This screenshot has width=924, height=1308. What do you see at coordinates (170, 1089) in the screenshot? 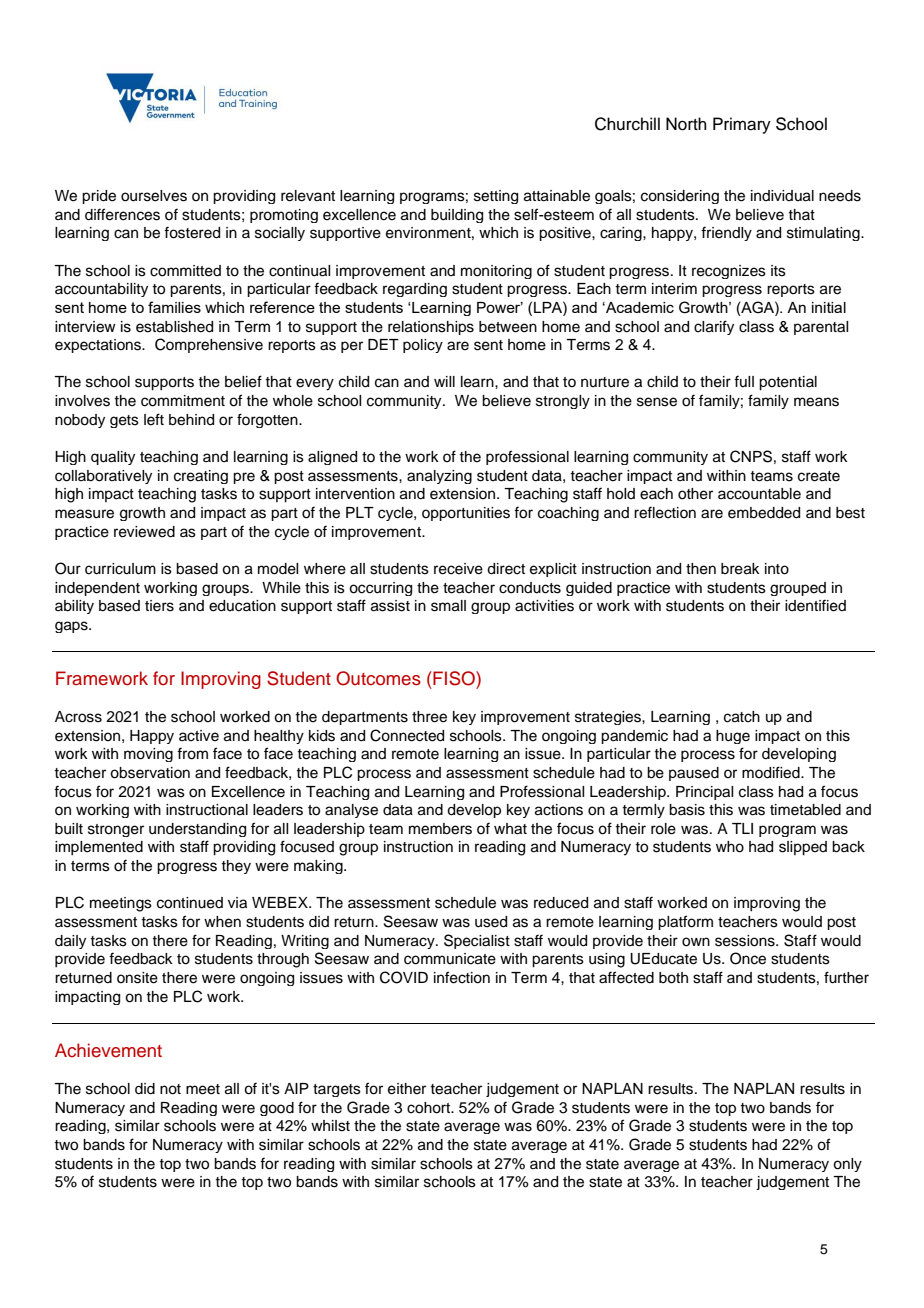
I see `not` at bounding box center [170, 1089].
